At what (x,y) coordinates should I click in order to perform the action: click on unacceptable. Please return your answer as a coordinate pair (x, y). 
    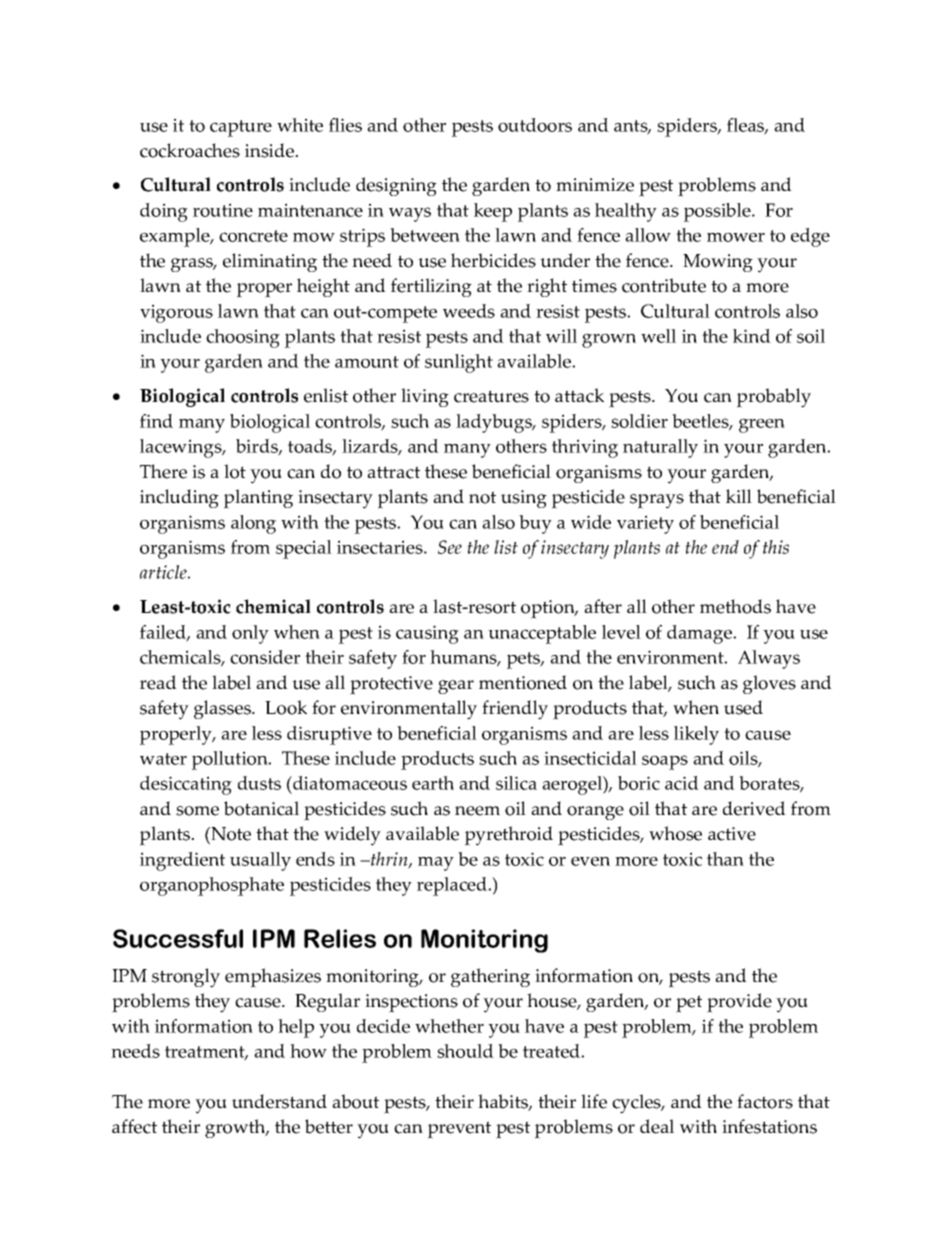
    Looking at the image, I should click on (542, 634).
